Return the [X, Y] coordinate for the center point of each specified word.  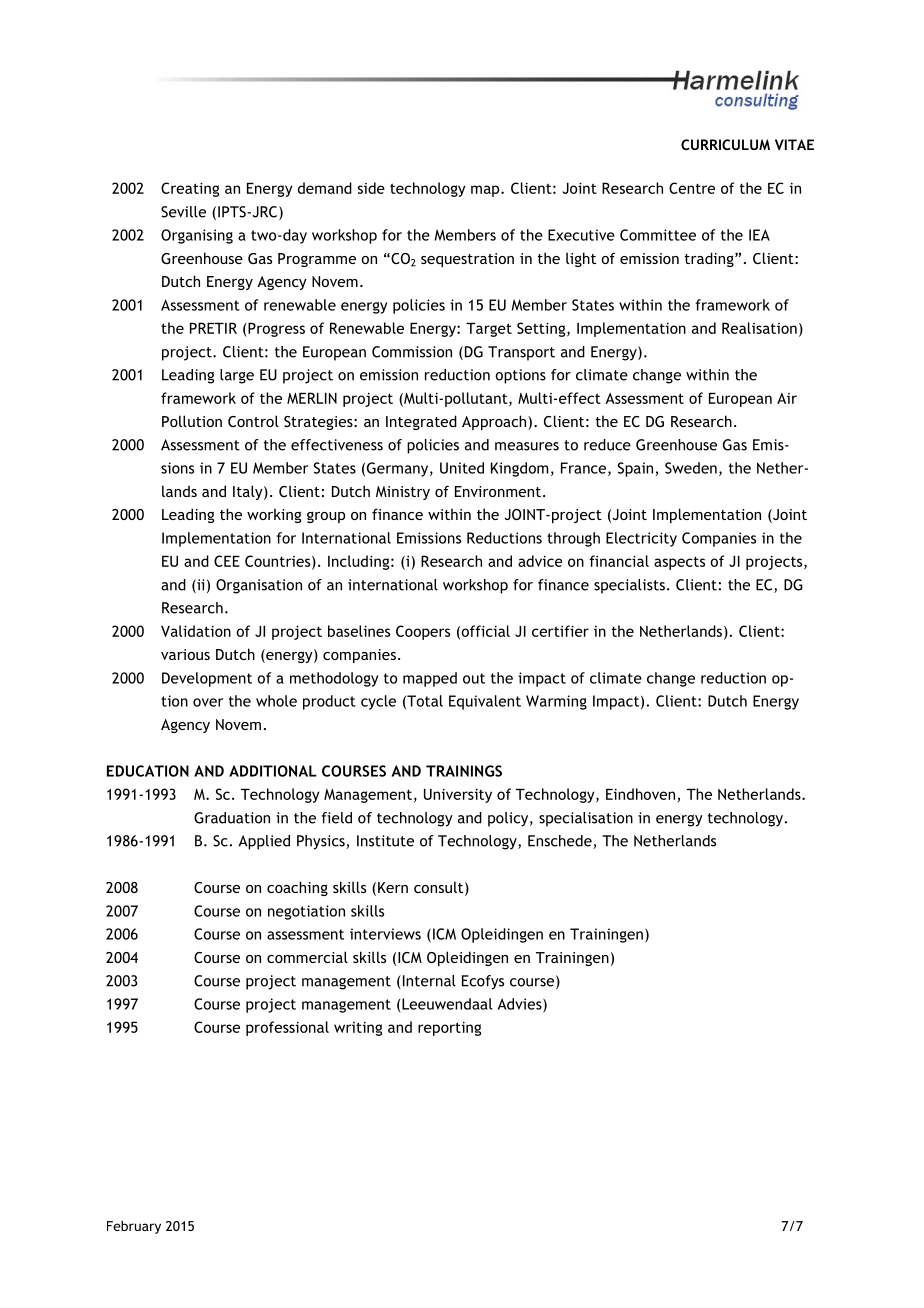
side [371, 188]
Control [253, 421]
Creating [190, 189]
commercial [307, 957]
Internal [428, 982]
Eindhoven [640, 794]
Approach [495, 422]
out [474, 678]
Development [207, 679]
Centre [692, 188]
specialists [629, 586]
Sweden [691, 468]
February [134, 1227]
